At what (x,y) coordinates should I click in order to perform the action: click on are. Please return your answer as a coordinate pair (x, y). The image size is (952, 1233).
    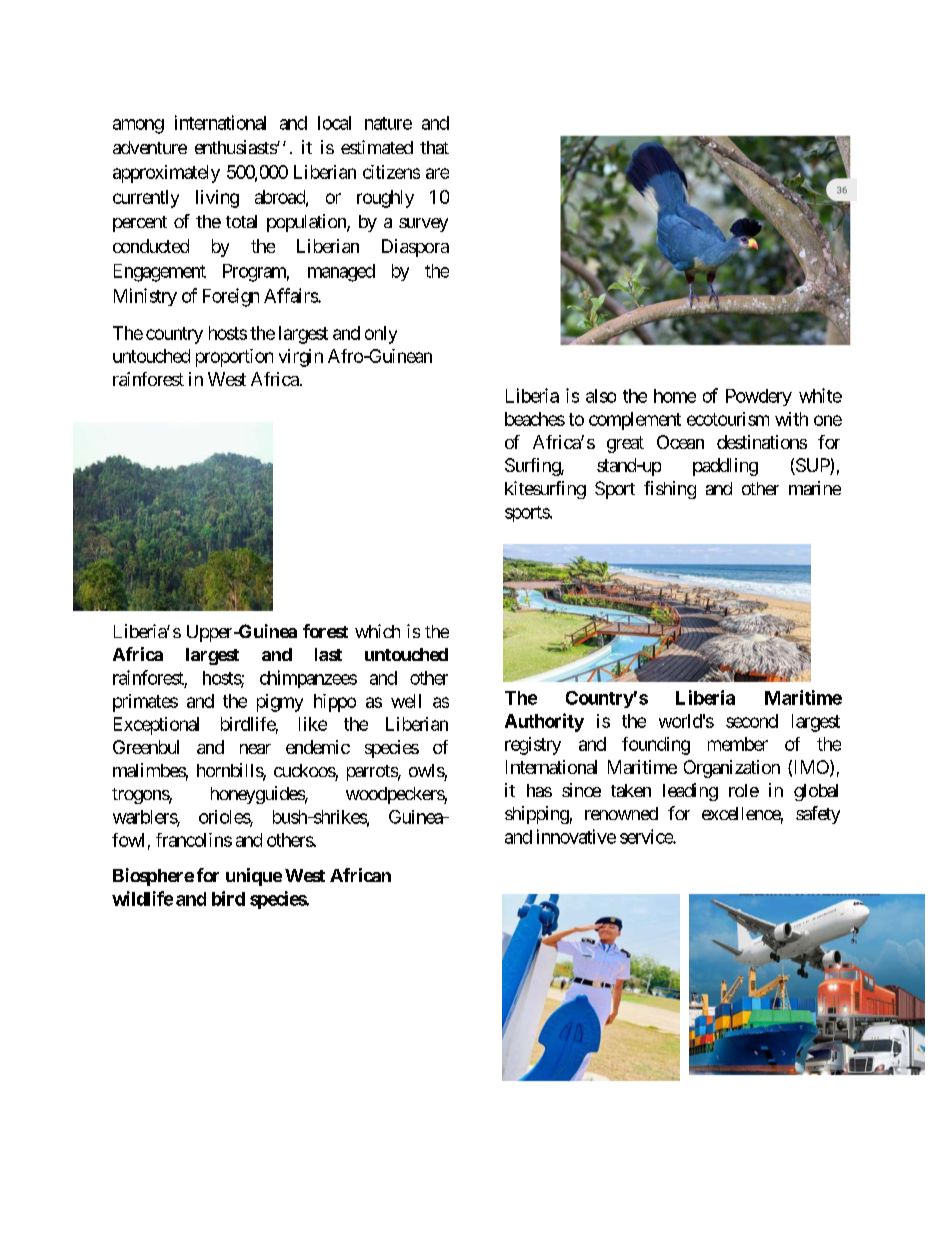
    Looking at the image, I should click on (437, 173).
